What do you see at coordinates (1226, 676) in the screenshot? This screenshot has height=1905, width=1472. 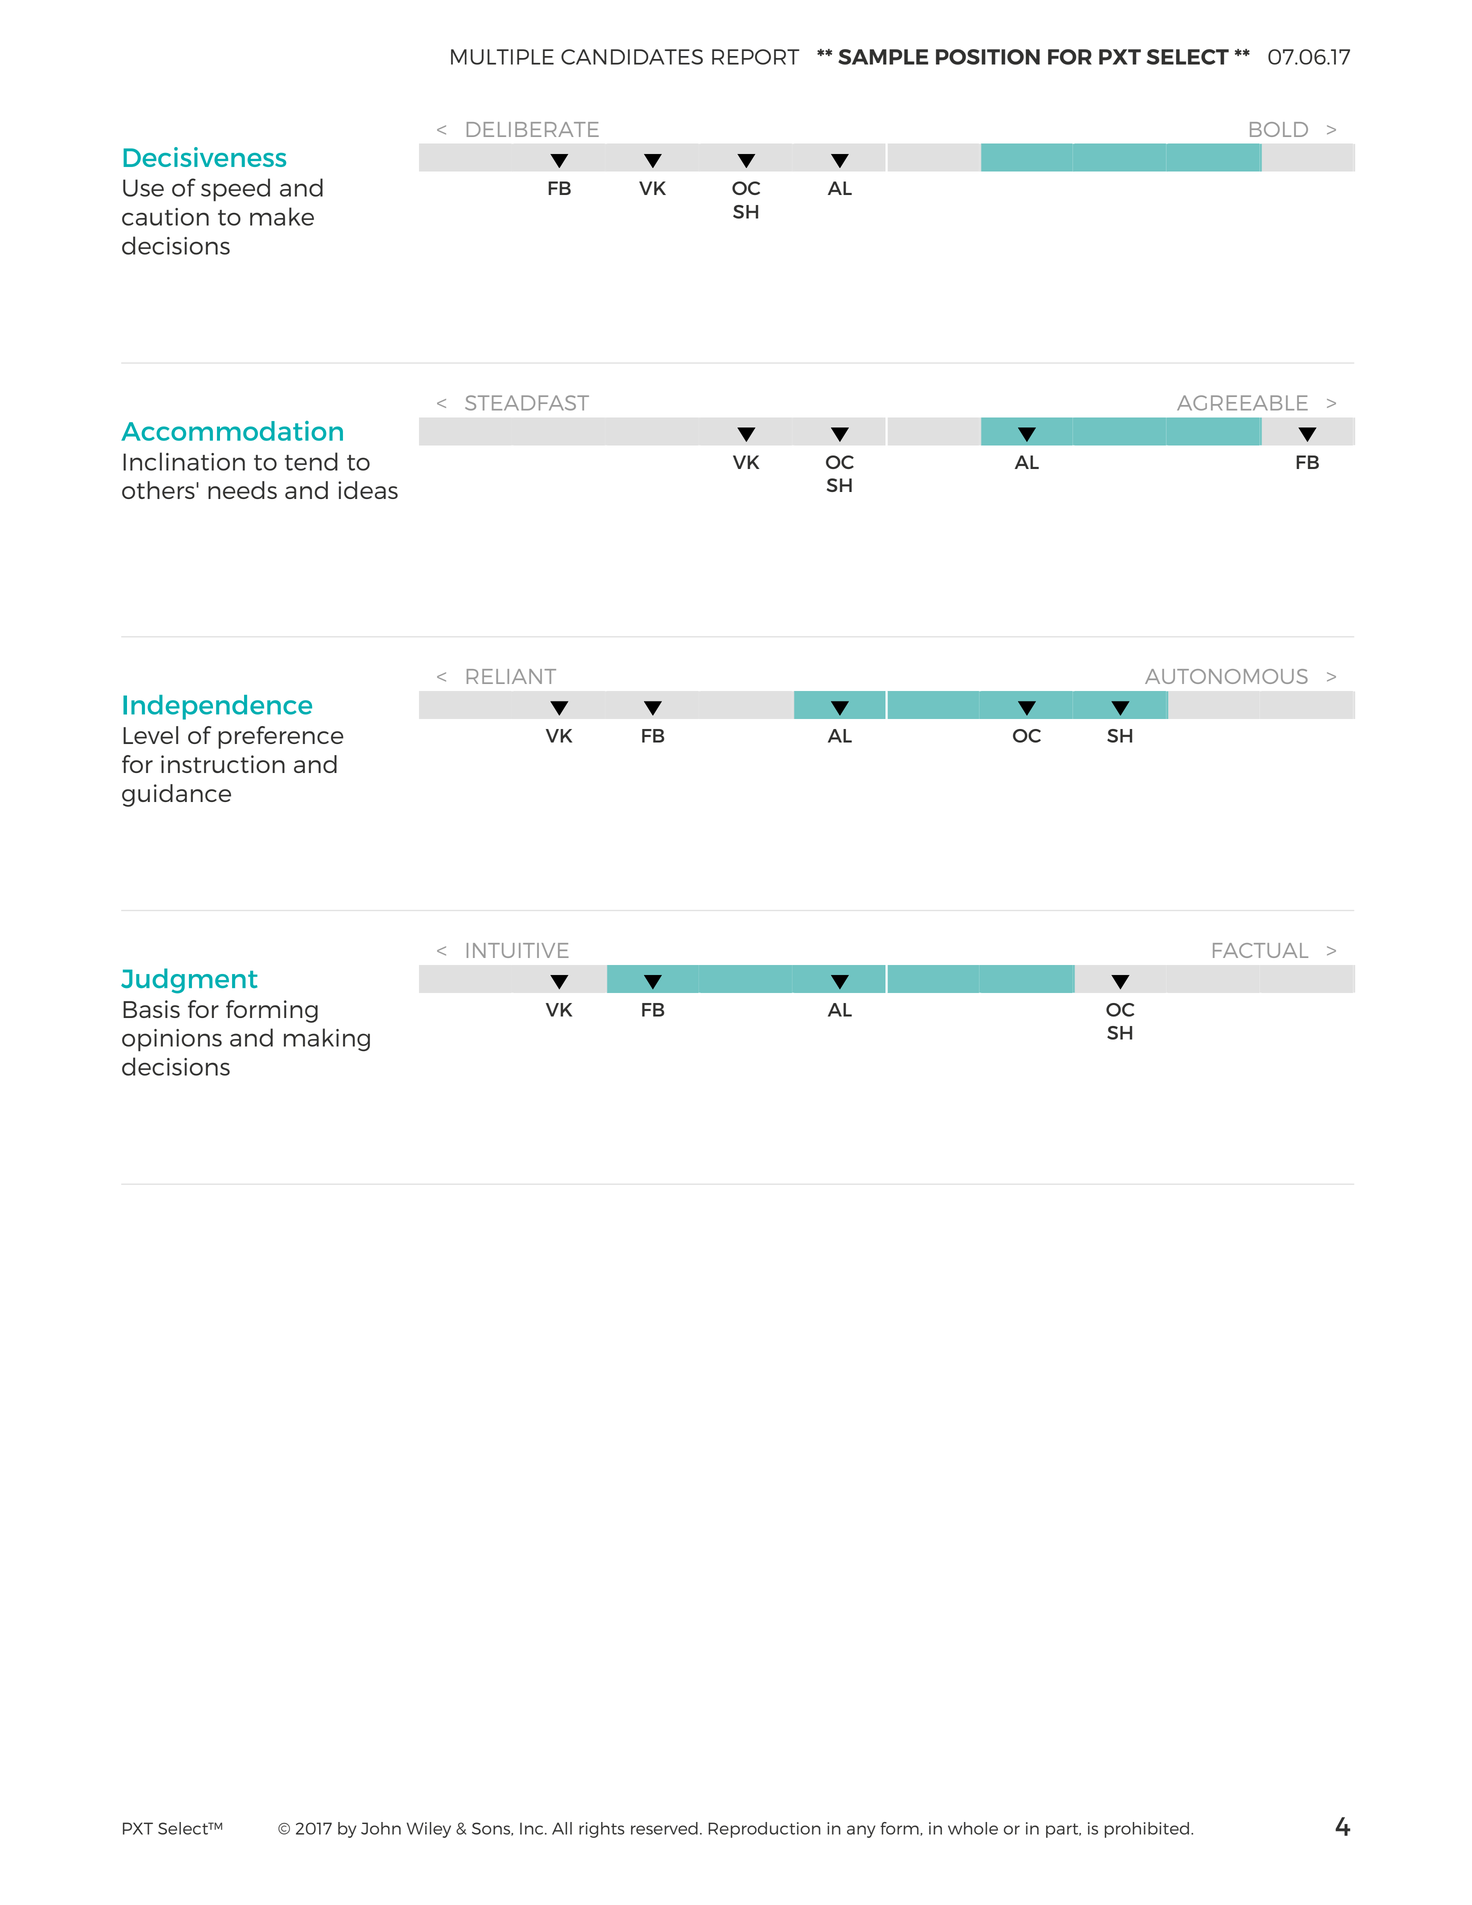 I see `AUTONOMOUS` at bounding box center [1226, 676].
